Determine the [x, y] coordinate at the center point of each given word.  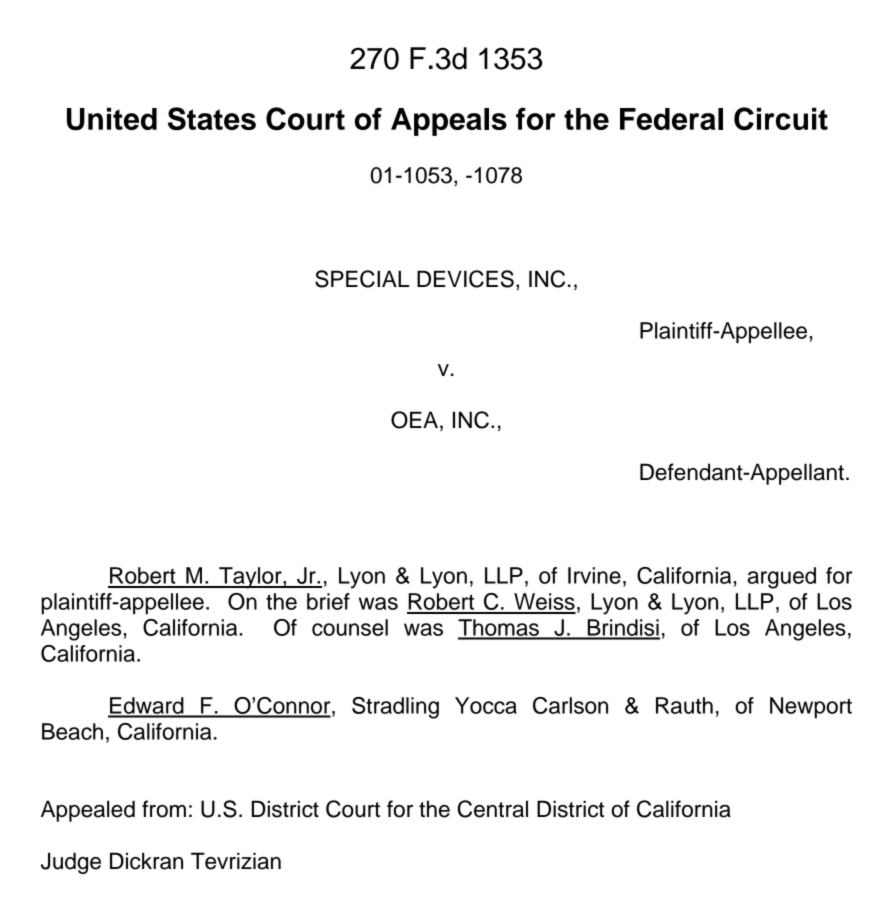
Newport [811, 707]
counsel [350, 627]
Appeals [449, 122]
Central [493, 809]
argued [782, 578]
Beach [72, 731]
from [164, 809]
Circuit [781, 119]
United [112, 119]
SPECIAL [362, 279]
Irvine [594, 575]
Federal [671, 119]
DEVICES [465, 279]
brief [328, 601]
